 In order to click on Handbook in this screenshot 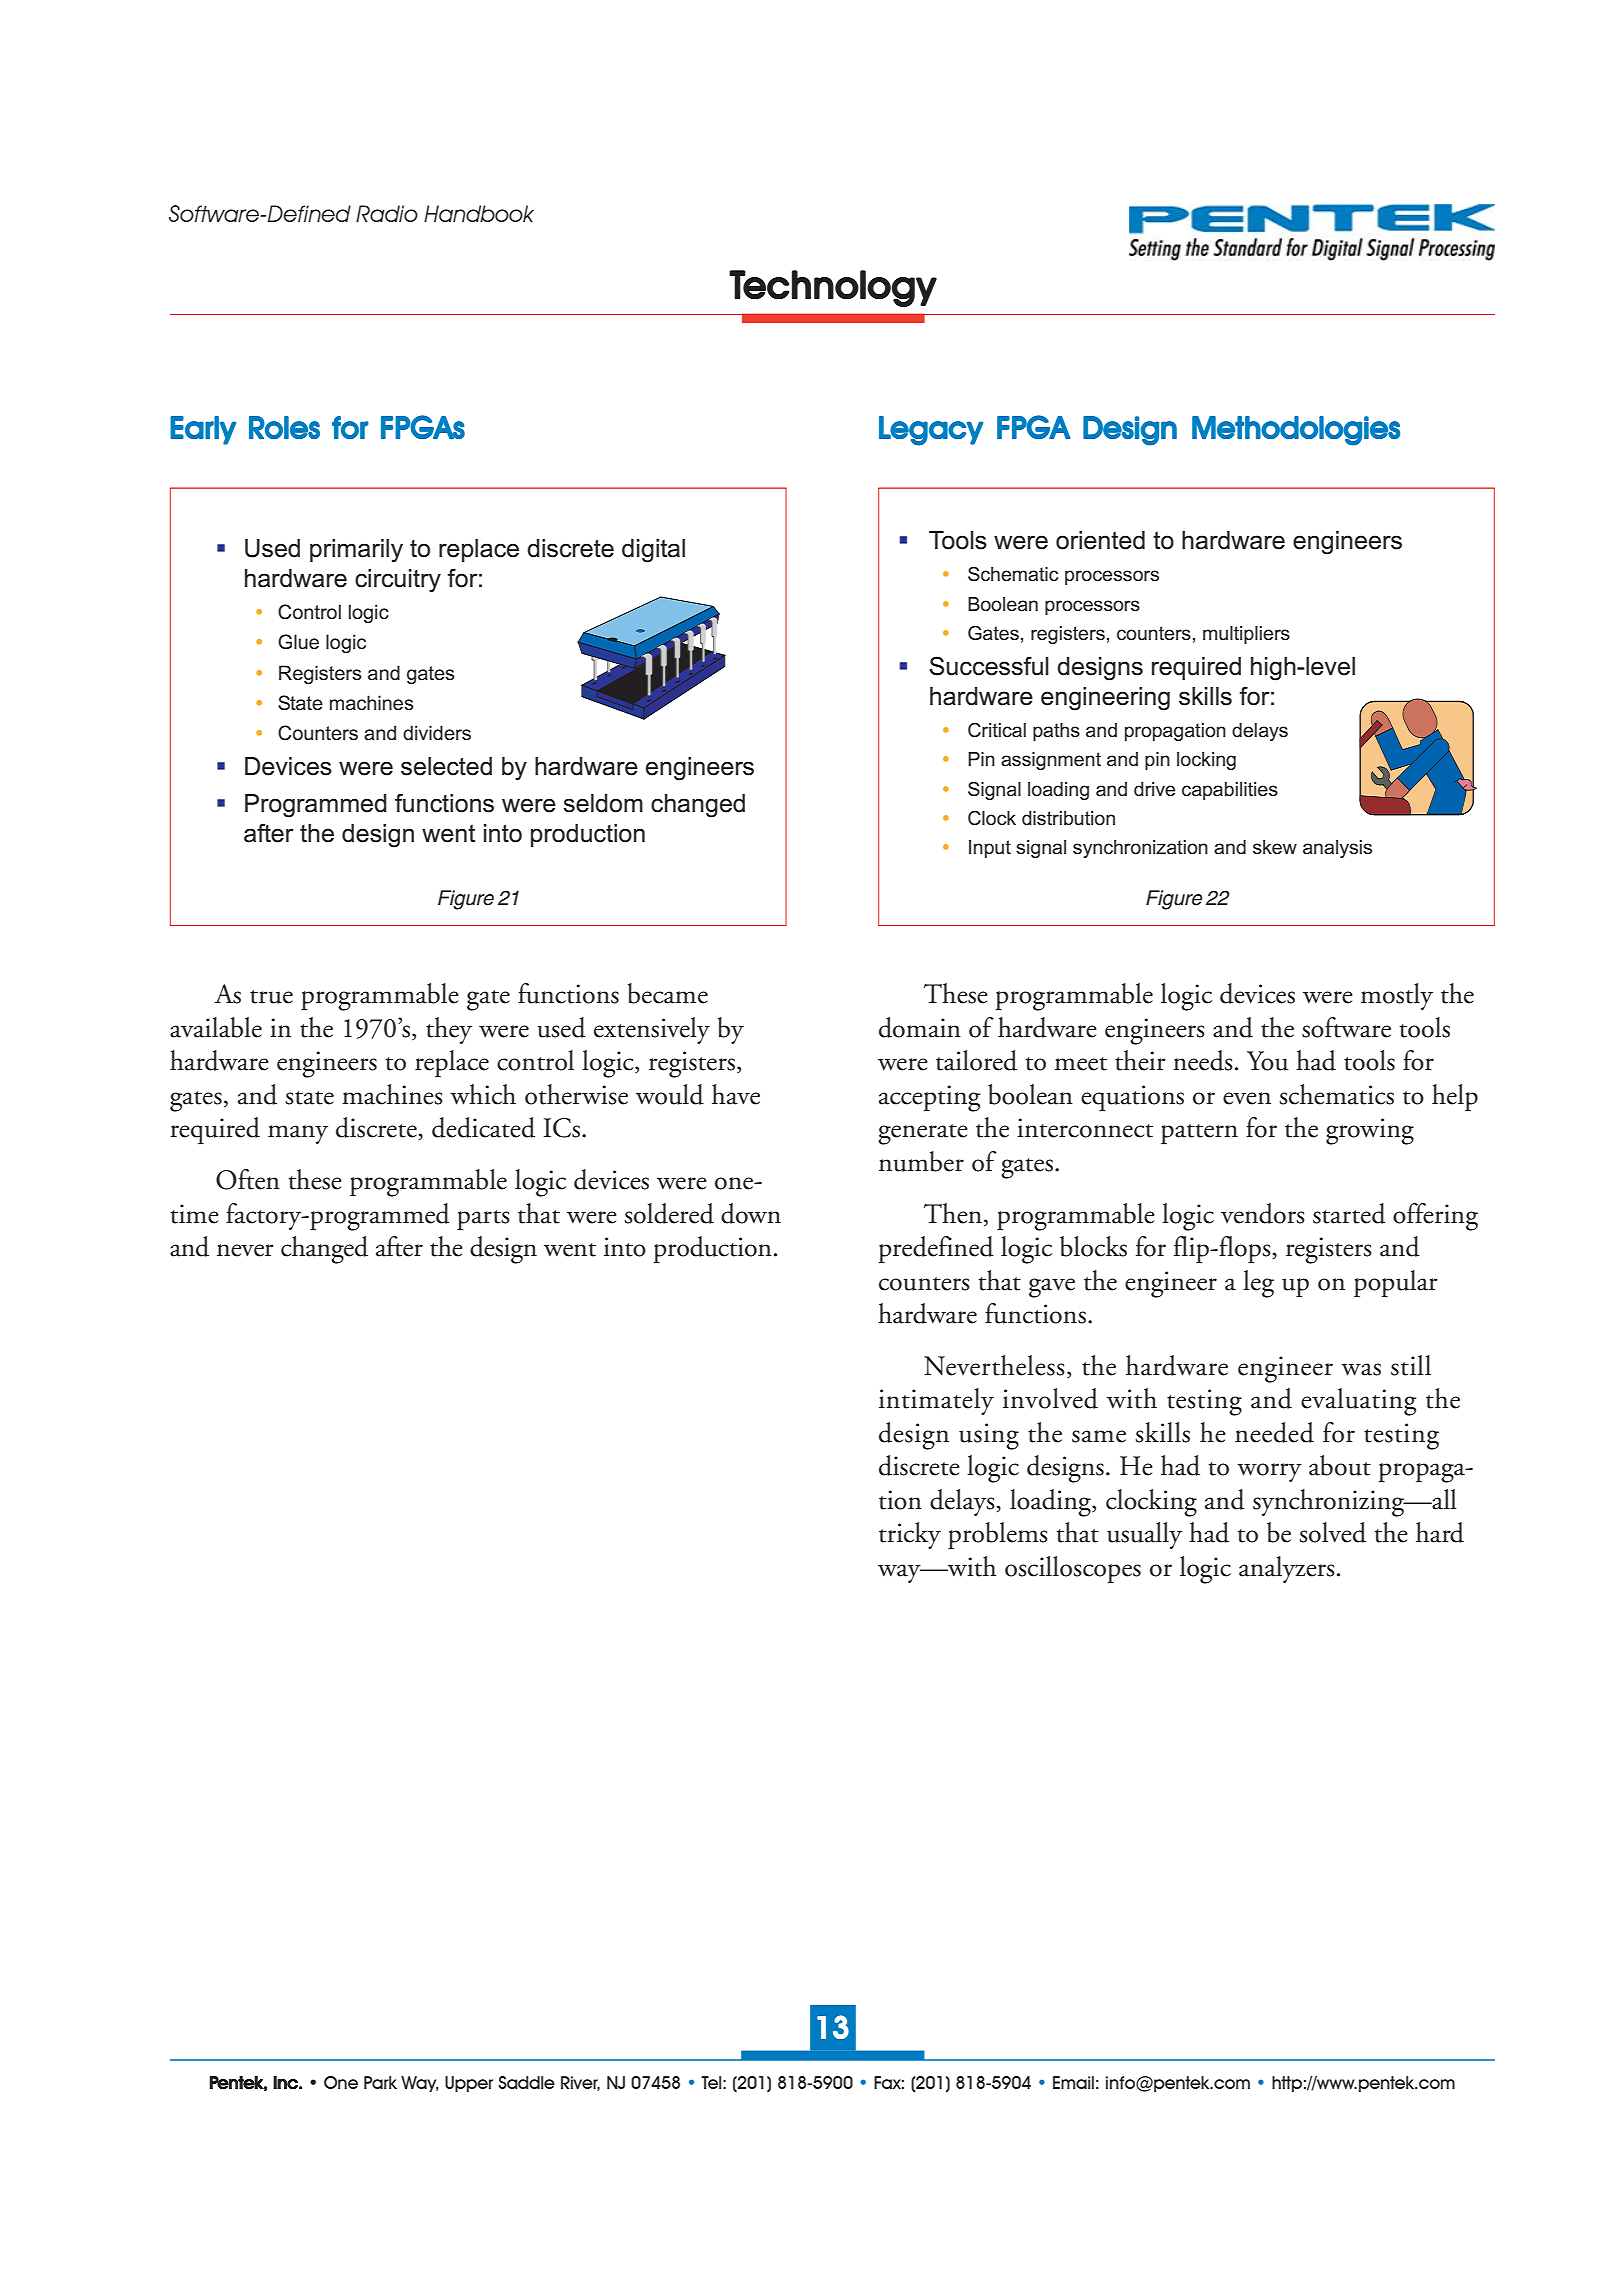, I will do `click(479, 213)`.
